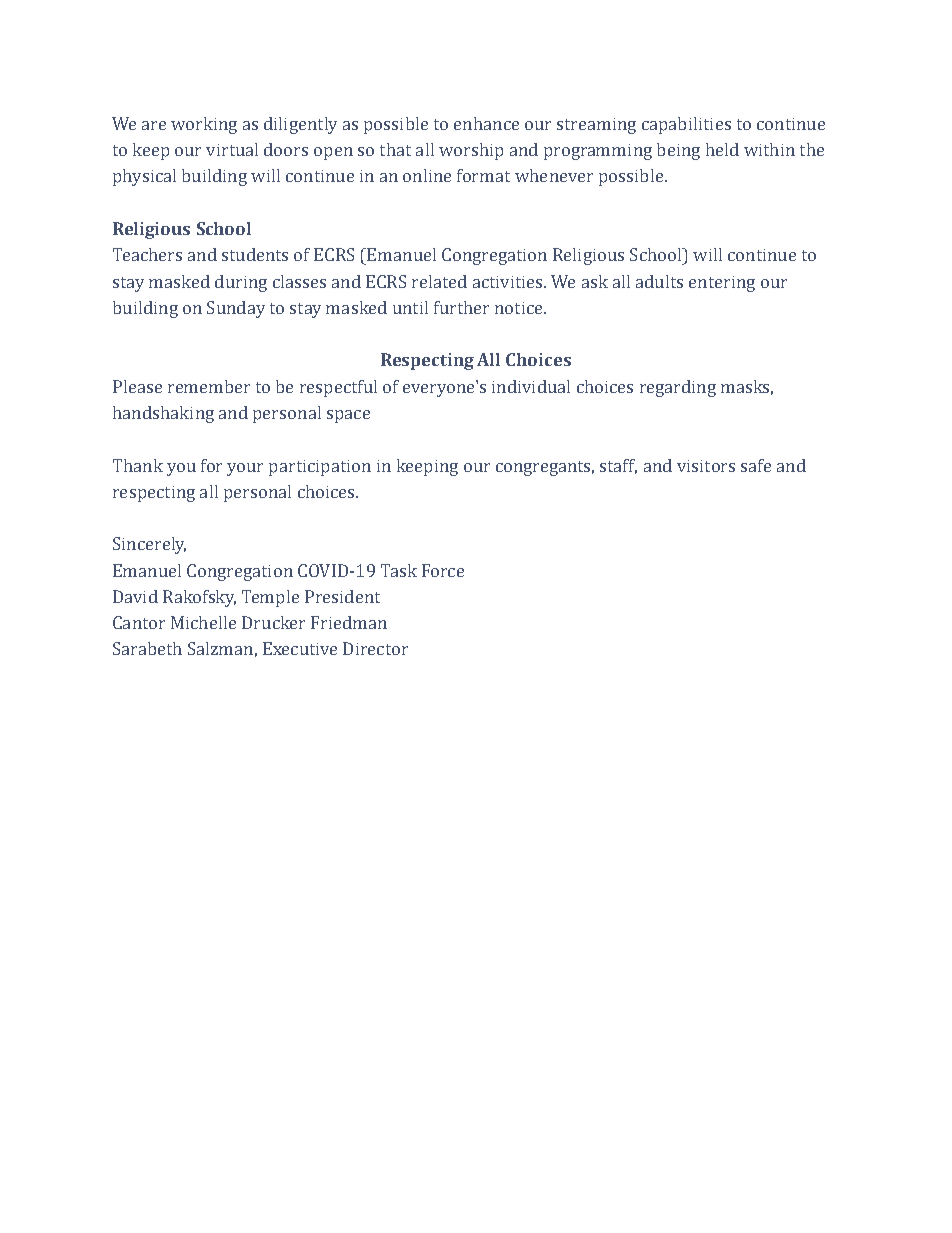  Describe the element at coordinates (255, 254) in the screenshot. I see `students` at that location.
